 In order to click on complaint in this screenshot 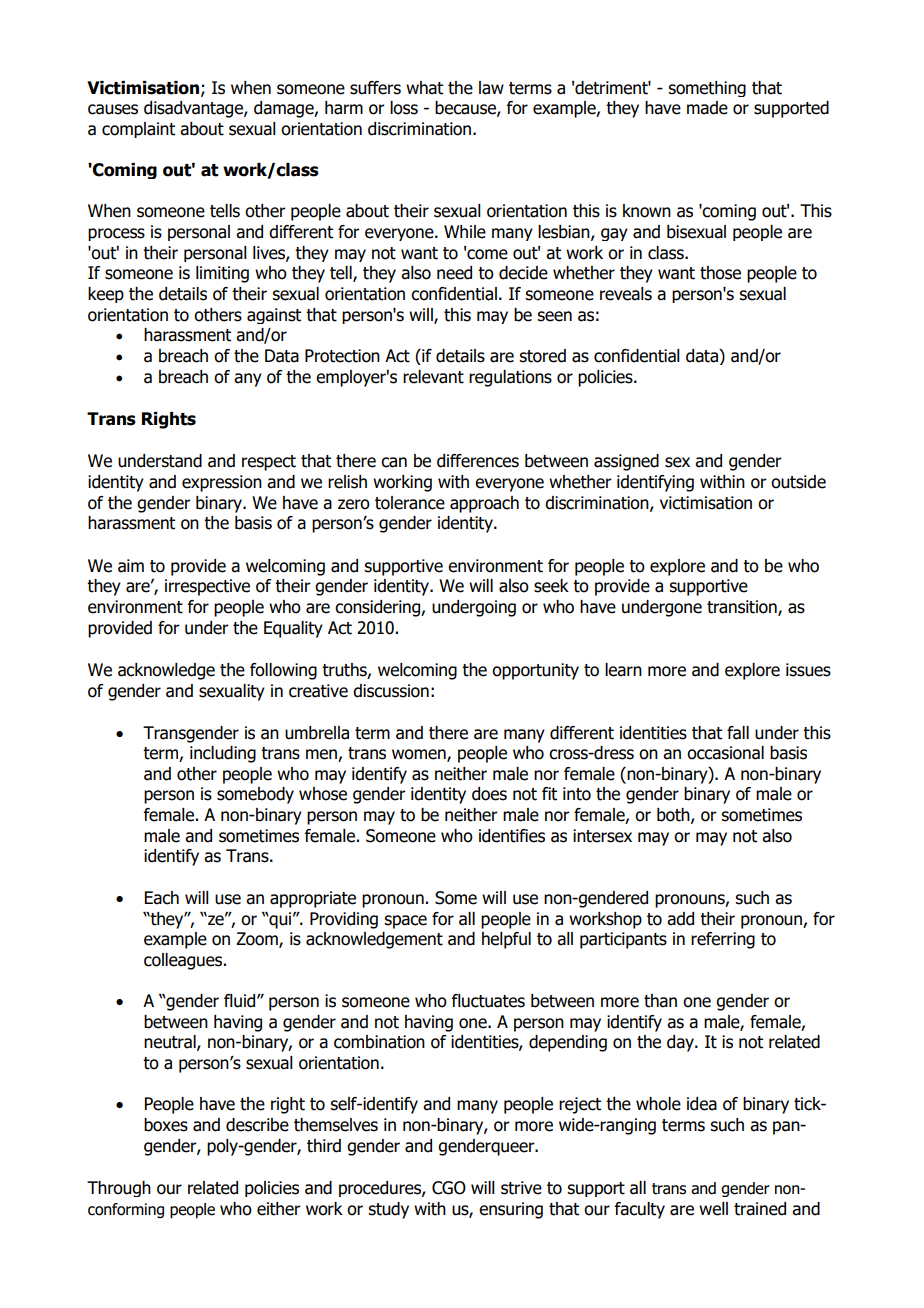, I will do `click(138, 130)`.
